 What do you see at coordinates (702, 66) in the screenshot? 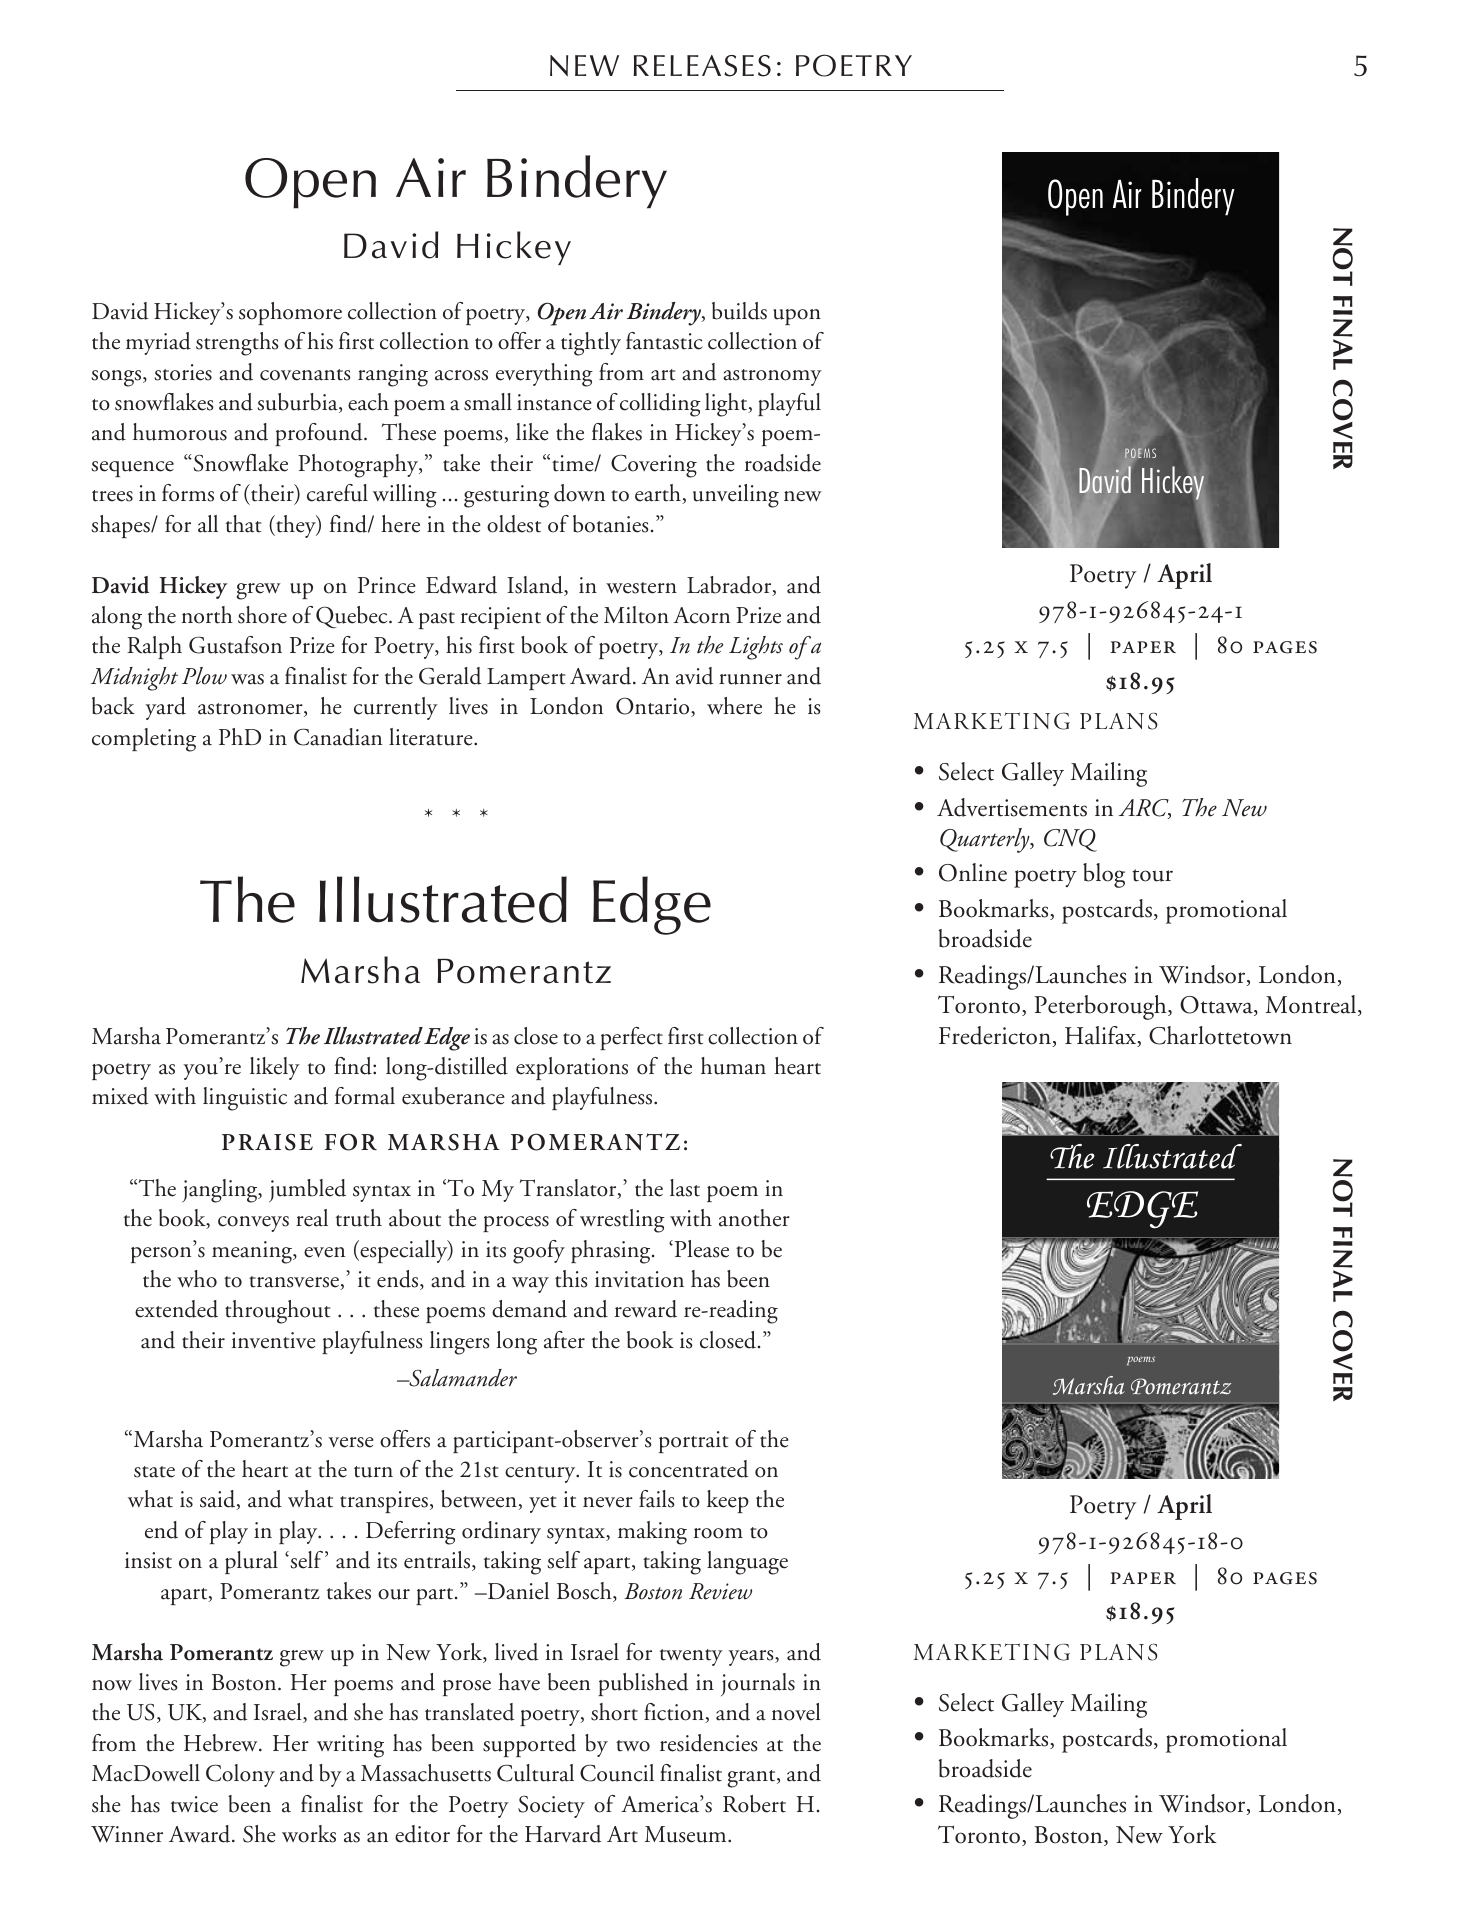
I see `RELEASES` at bounding box center [702, 66].
